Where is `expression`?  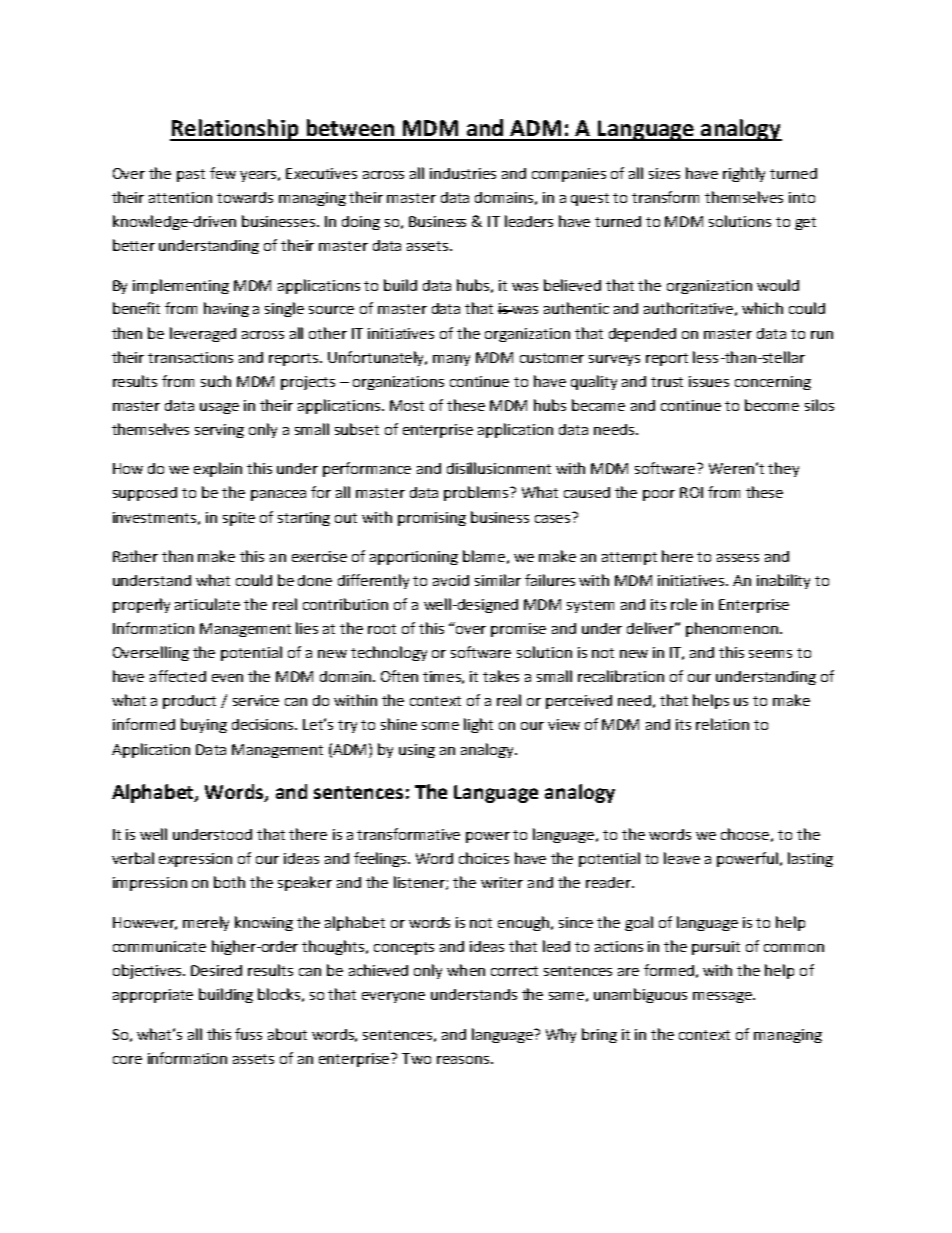 expression is located at coordinates (195, 860).
